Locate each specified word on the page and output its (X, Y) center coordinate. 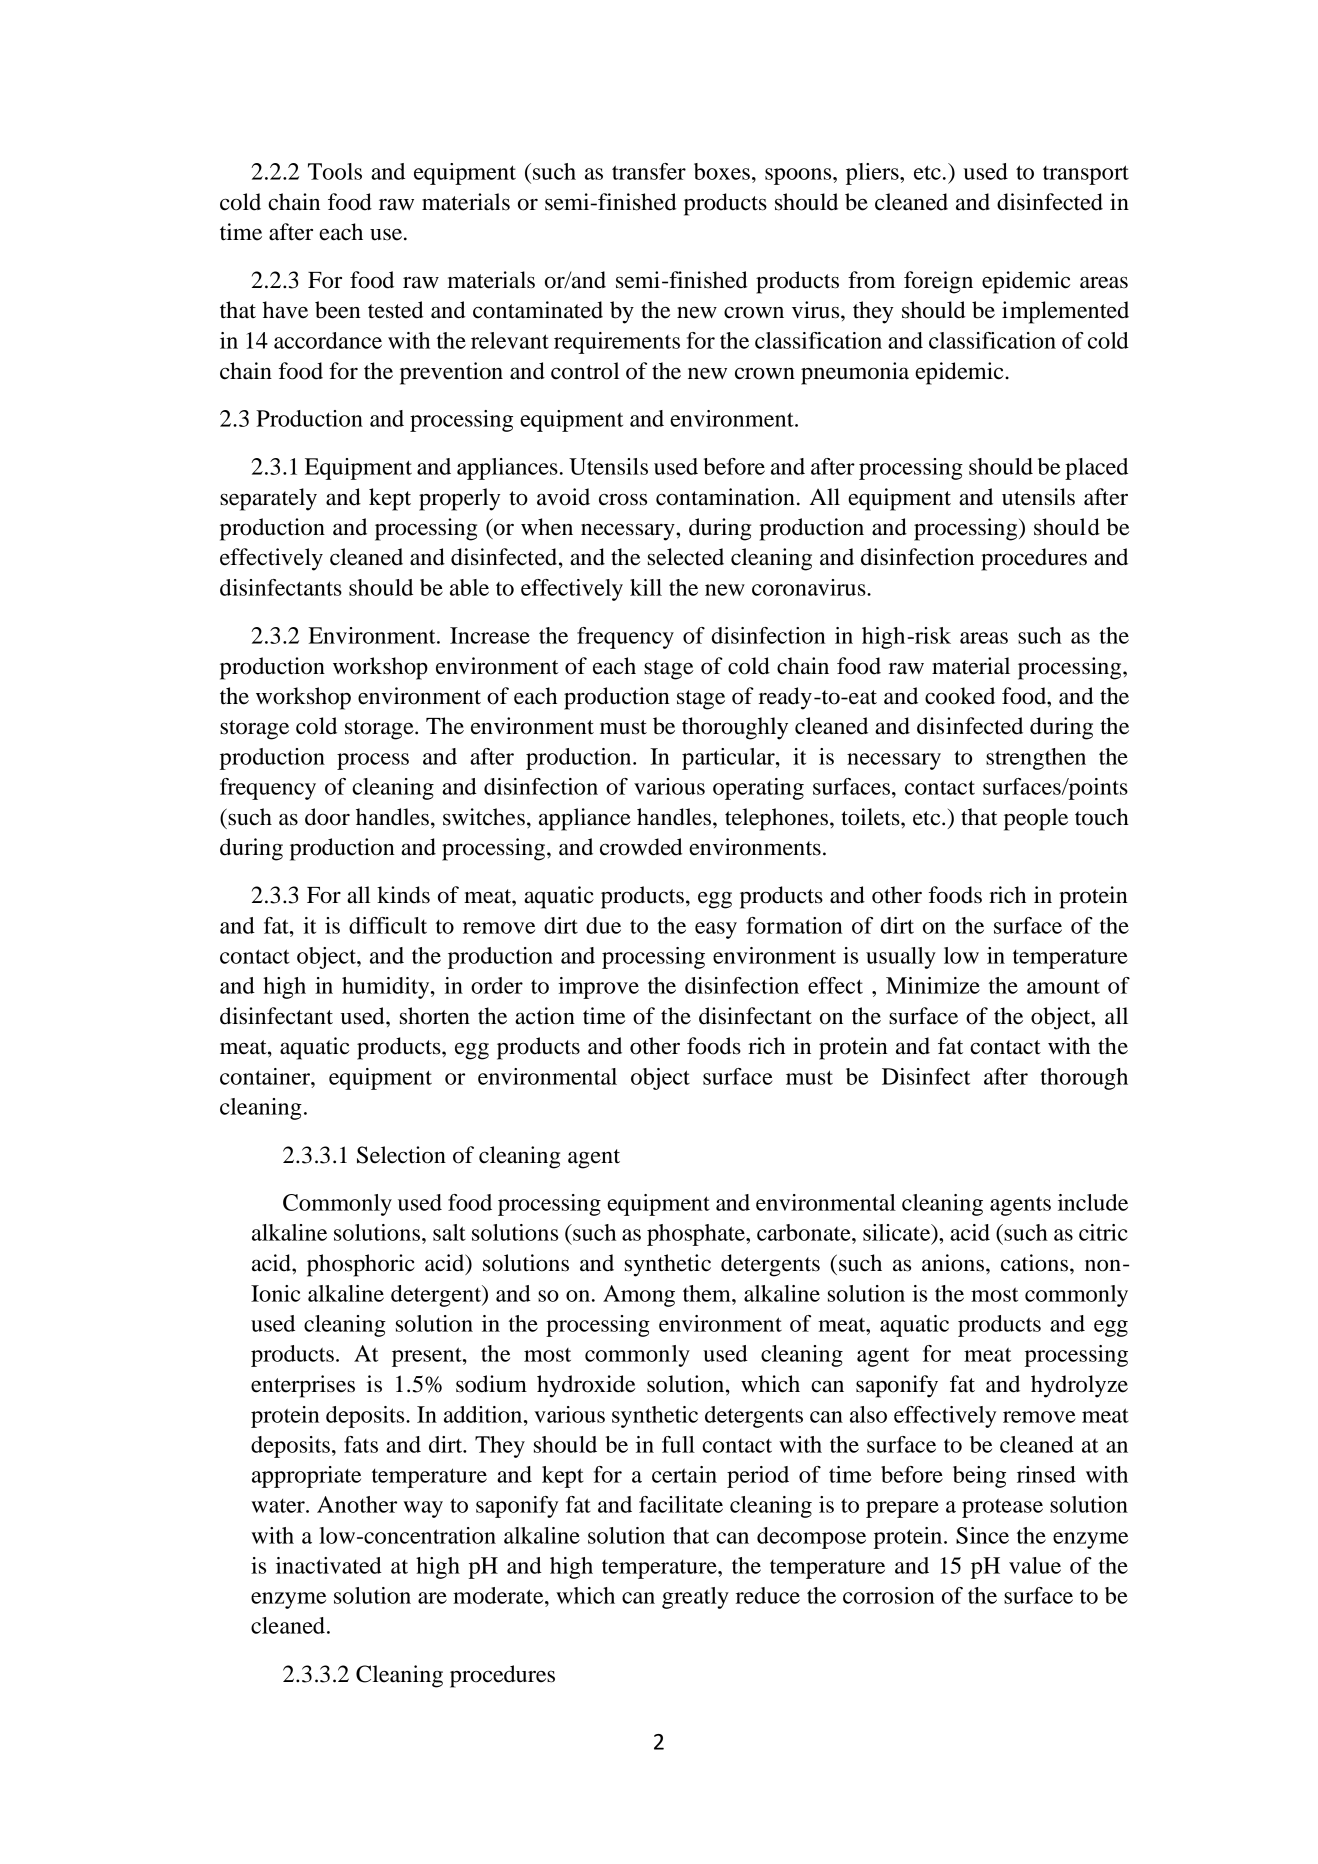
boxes (722, 171)
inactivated (329, 1565)
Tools (335, 171)
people (1036, 819)
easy (716, 930)
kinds (403, 895)
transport (1086, 175)
